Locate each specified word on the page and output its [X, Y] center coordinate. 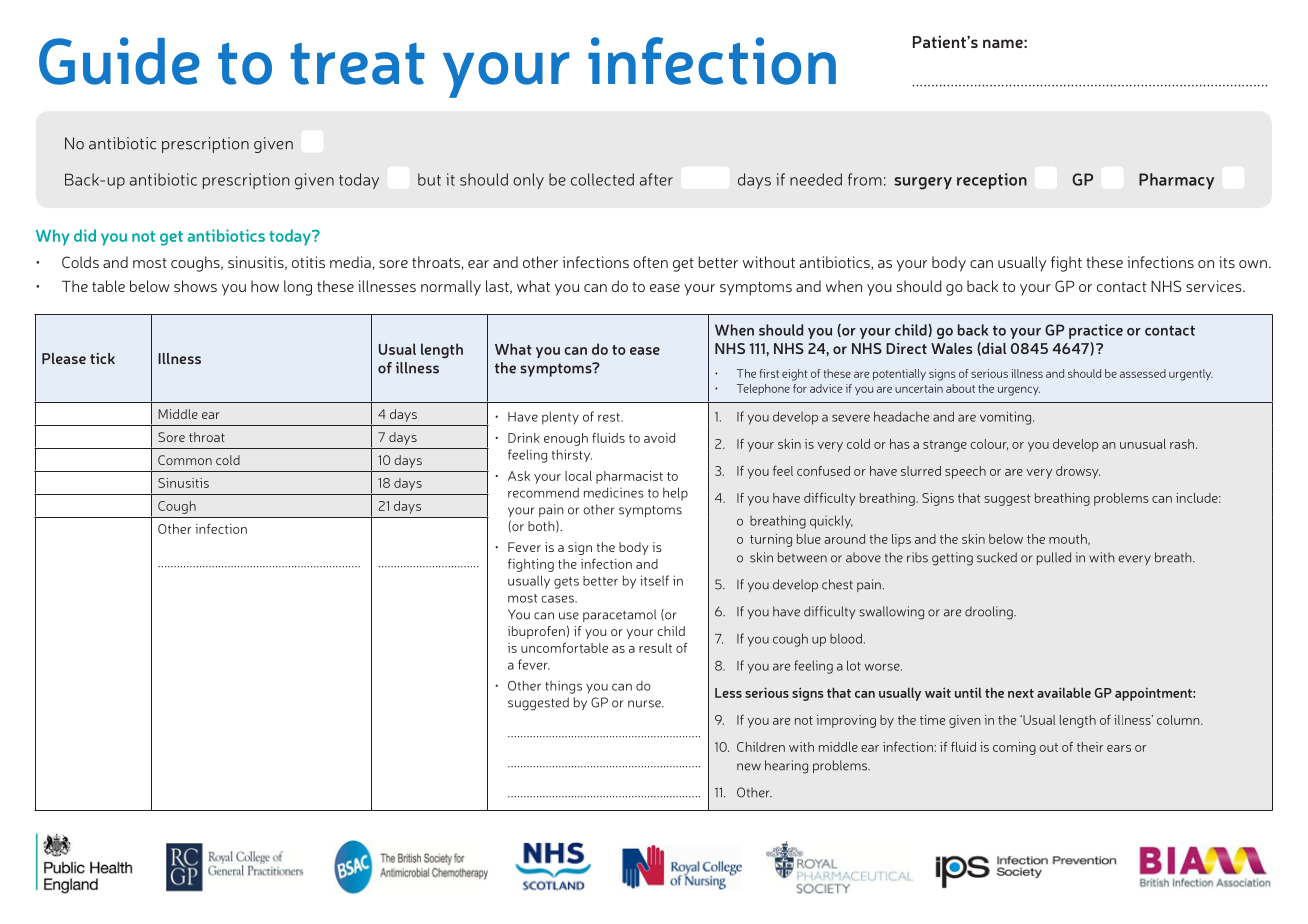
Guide [119, 61]
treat [358, 64]
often [650, 262]
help [675, 493]
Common [185, 460]
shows [195, 286]
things [563, 687]
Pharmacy [1176, 181]
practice [1096, 331]
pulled [1054, 558]
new [749, 767]
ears [1119, 748]
